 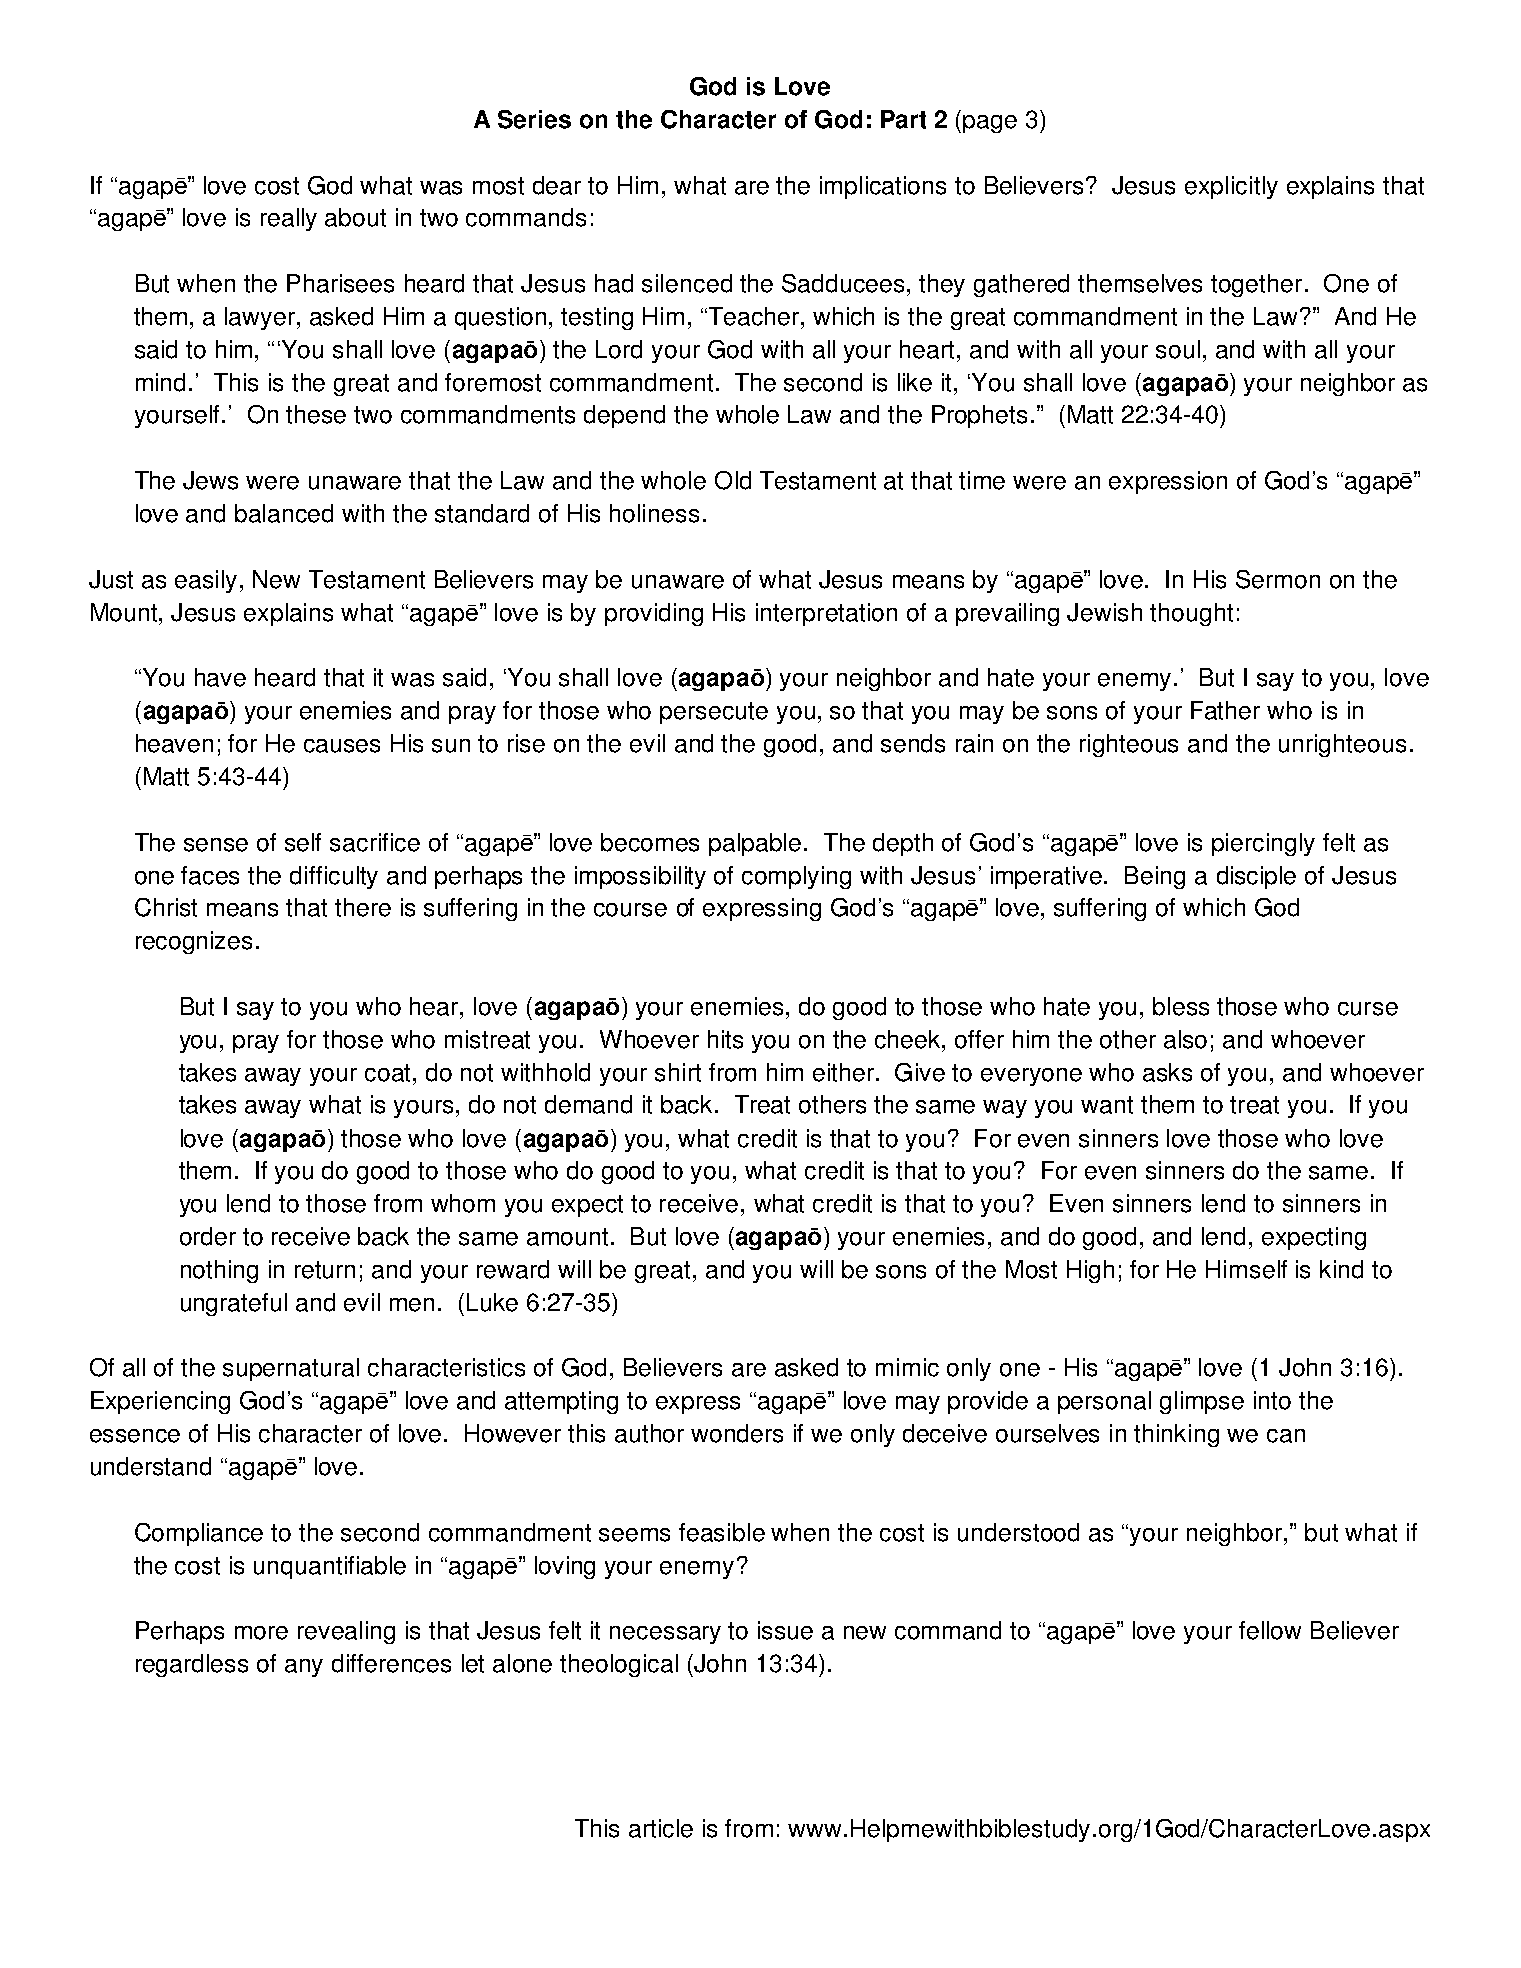 What do you see at coordinates (1176, 1435) in the page?
I see `thinking` at bounding box center [1176, 1435].
